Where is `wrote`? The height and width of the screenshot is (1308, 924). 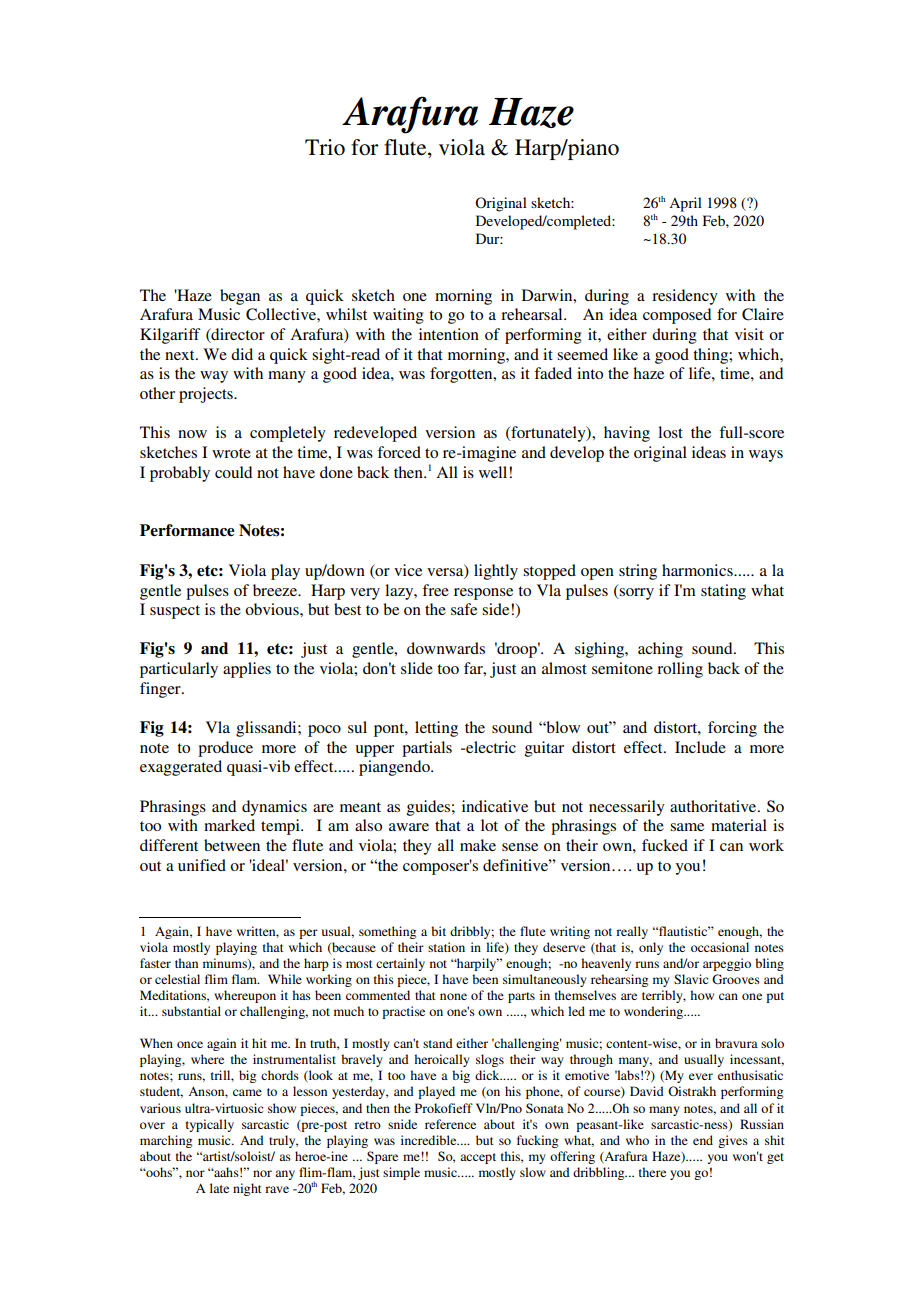
wrote is located at coordinates (231, 453).
